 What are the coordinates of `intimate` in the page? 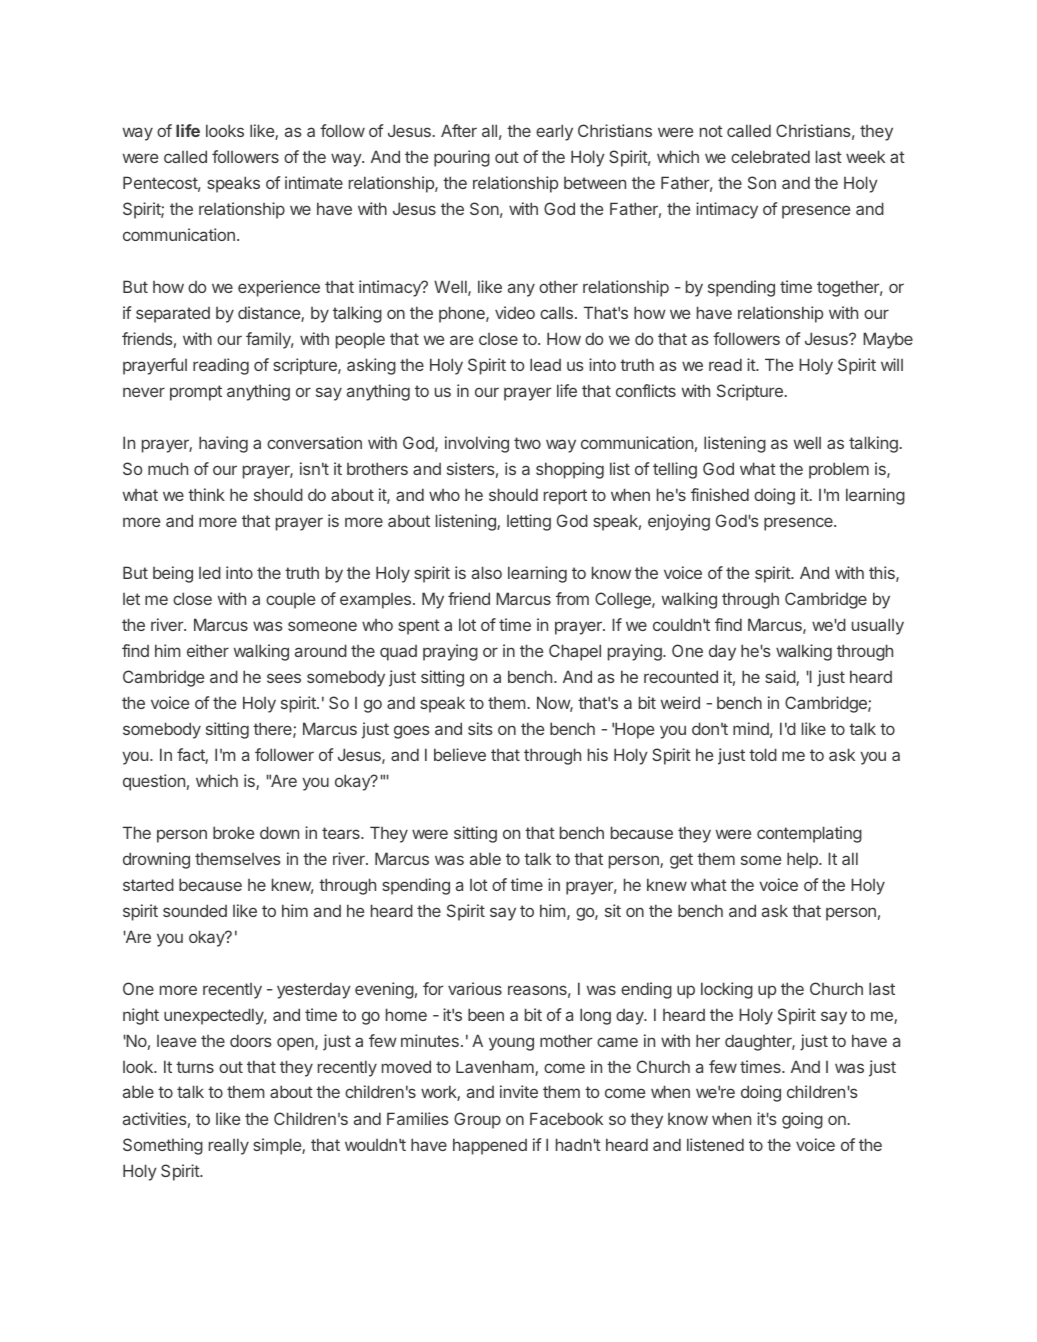 It's located at (314, 182).
